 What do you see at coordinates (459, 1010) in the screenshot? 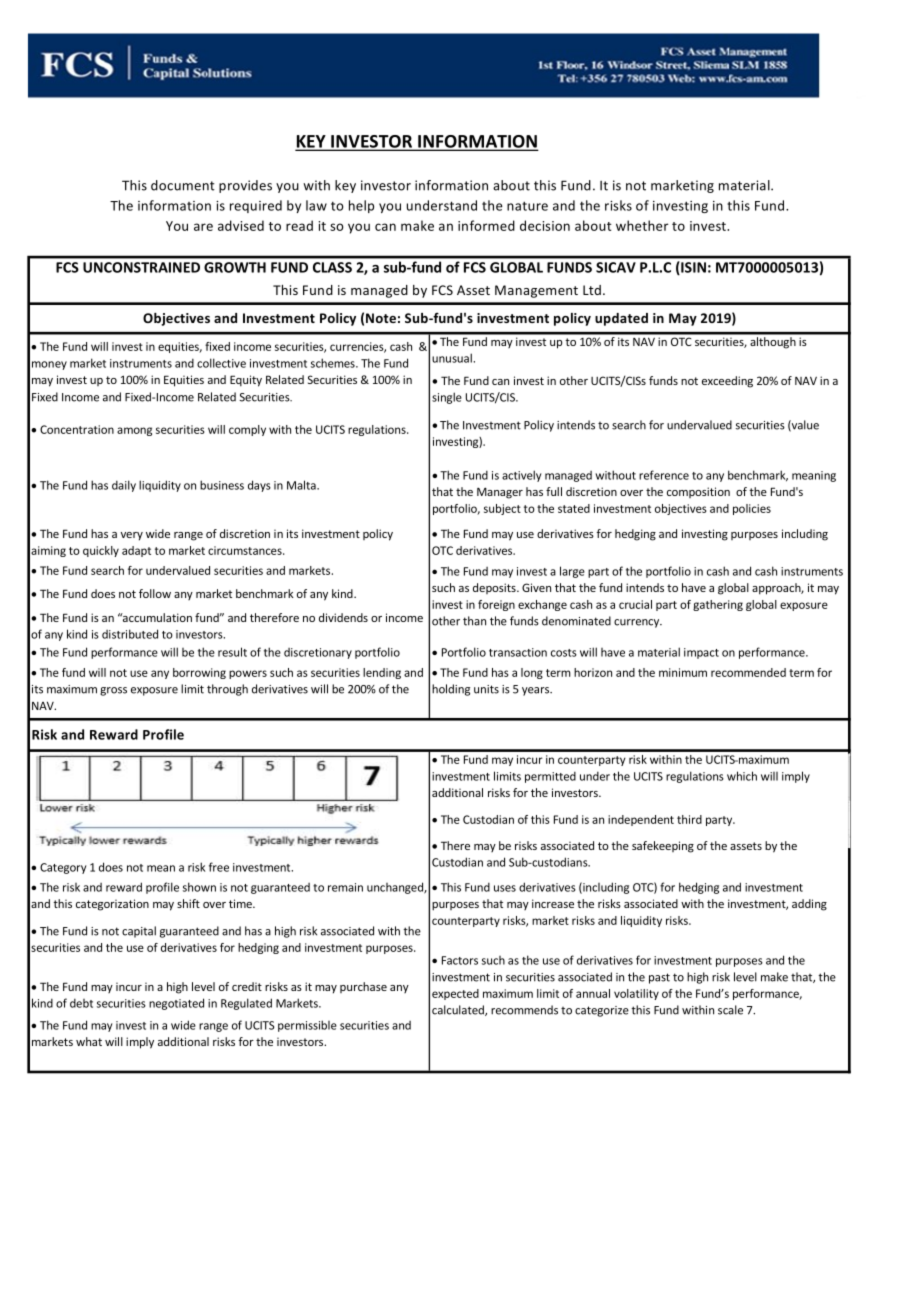
I see `calculated` at bounding box center [459, 1010].
